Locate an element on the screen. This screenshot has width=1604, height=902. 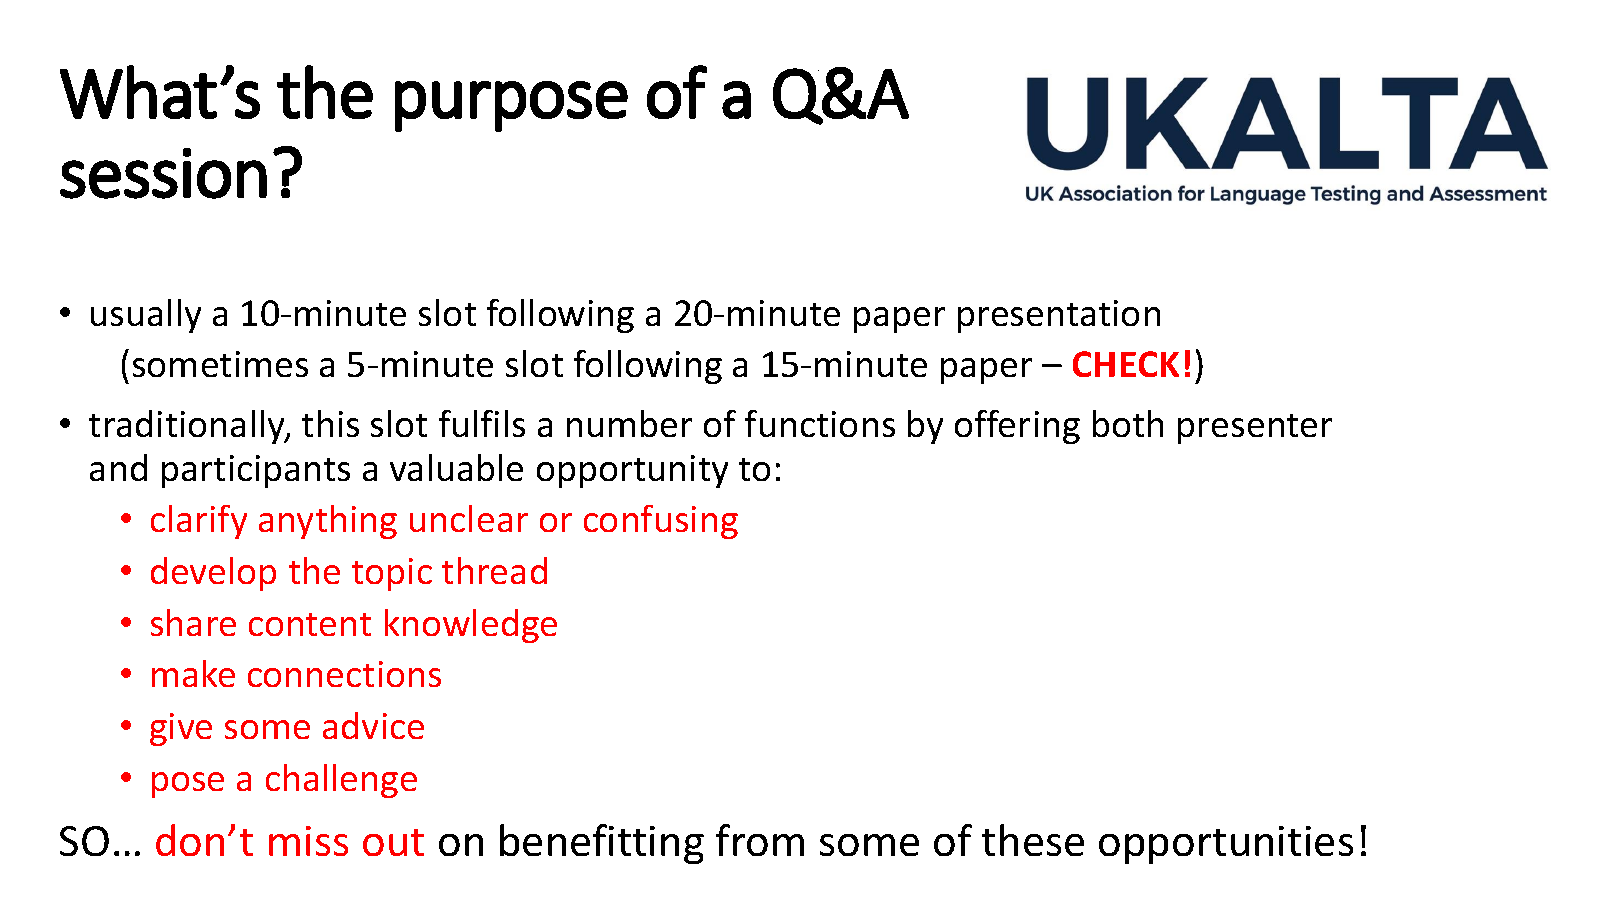
make is located at coordinates (193, 673).
